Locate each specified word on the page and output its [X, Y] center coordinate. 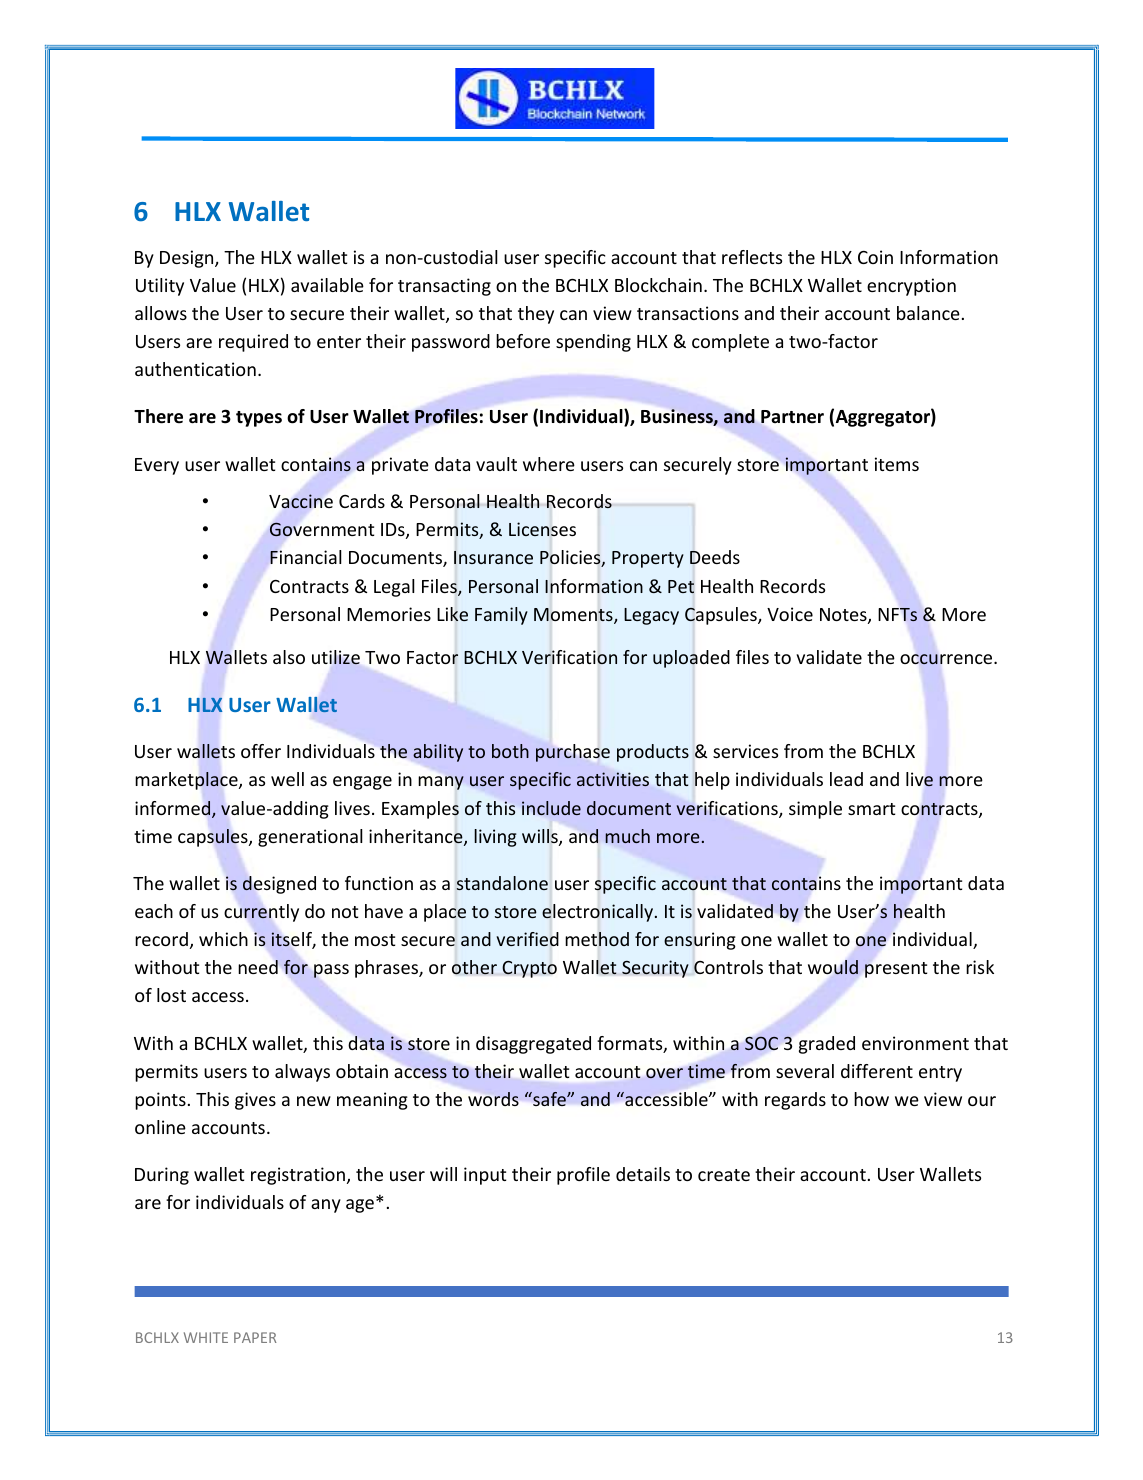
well [287, 779]
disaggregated [533, 1045]
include [551, 808]
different [877, 1071]
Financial [306, 557]
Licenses [542, 529]
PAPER [255, 1337]
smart [871, 809]
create [724, 1175]
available [327, 285]
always [302, 1073]
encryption [911, 287]
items [897, 464]
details [643, 1174]
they [536, 315]
